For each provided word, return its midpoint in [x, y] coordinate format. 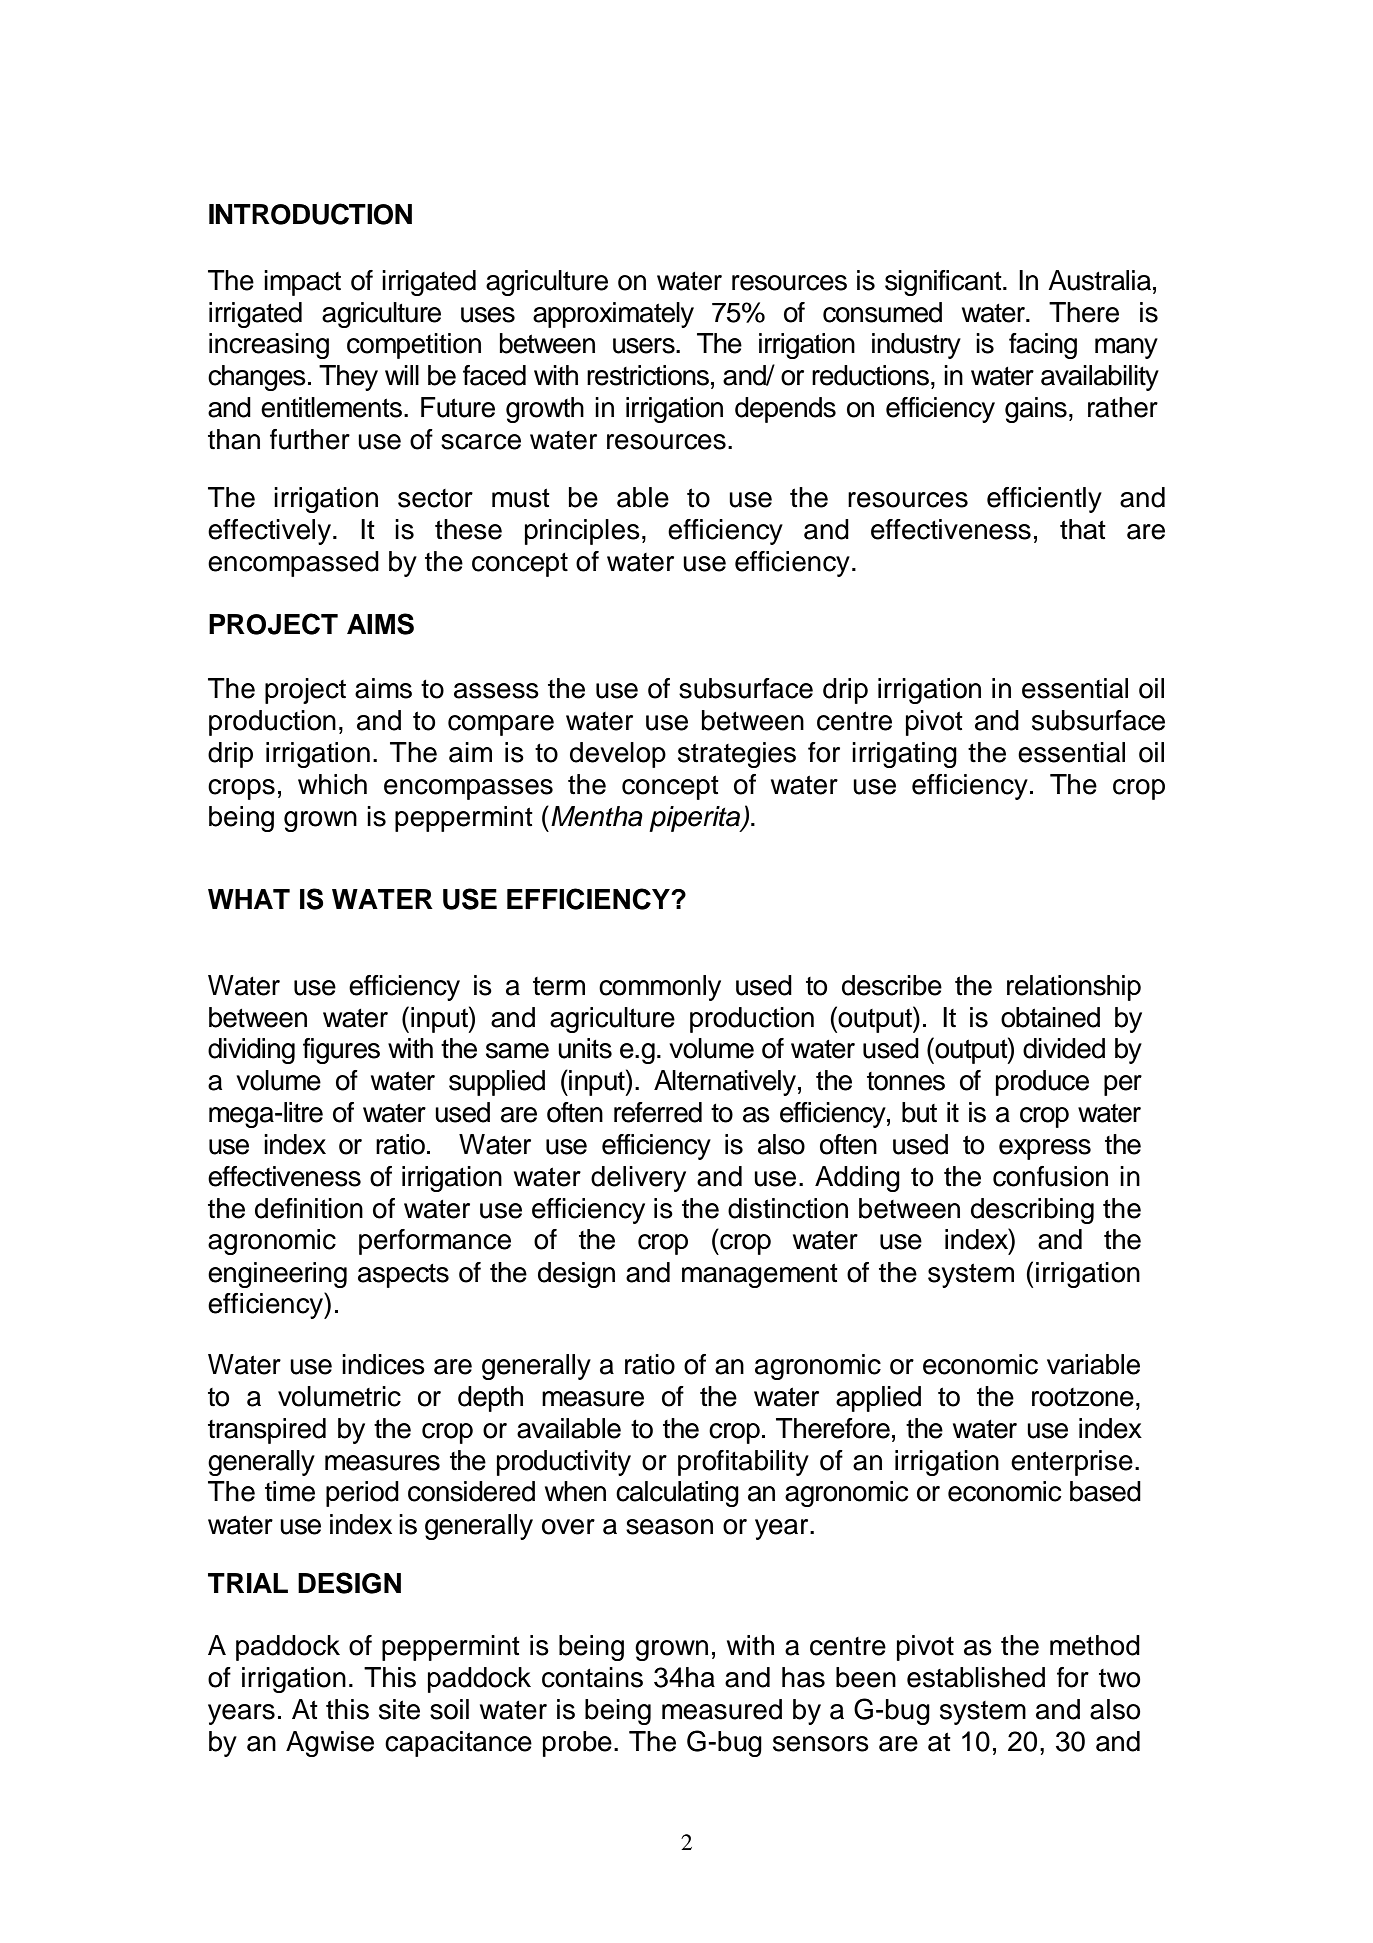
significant [944, 283]
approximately [613, 315]
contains [592, 1677]
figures [341, 1051]
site [399, 1709]
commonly [660, 988]
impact [302, 283]
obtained [1050, 1017]
